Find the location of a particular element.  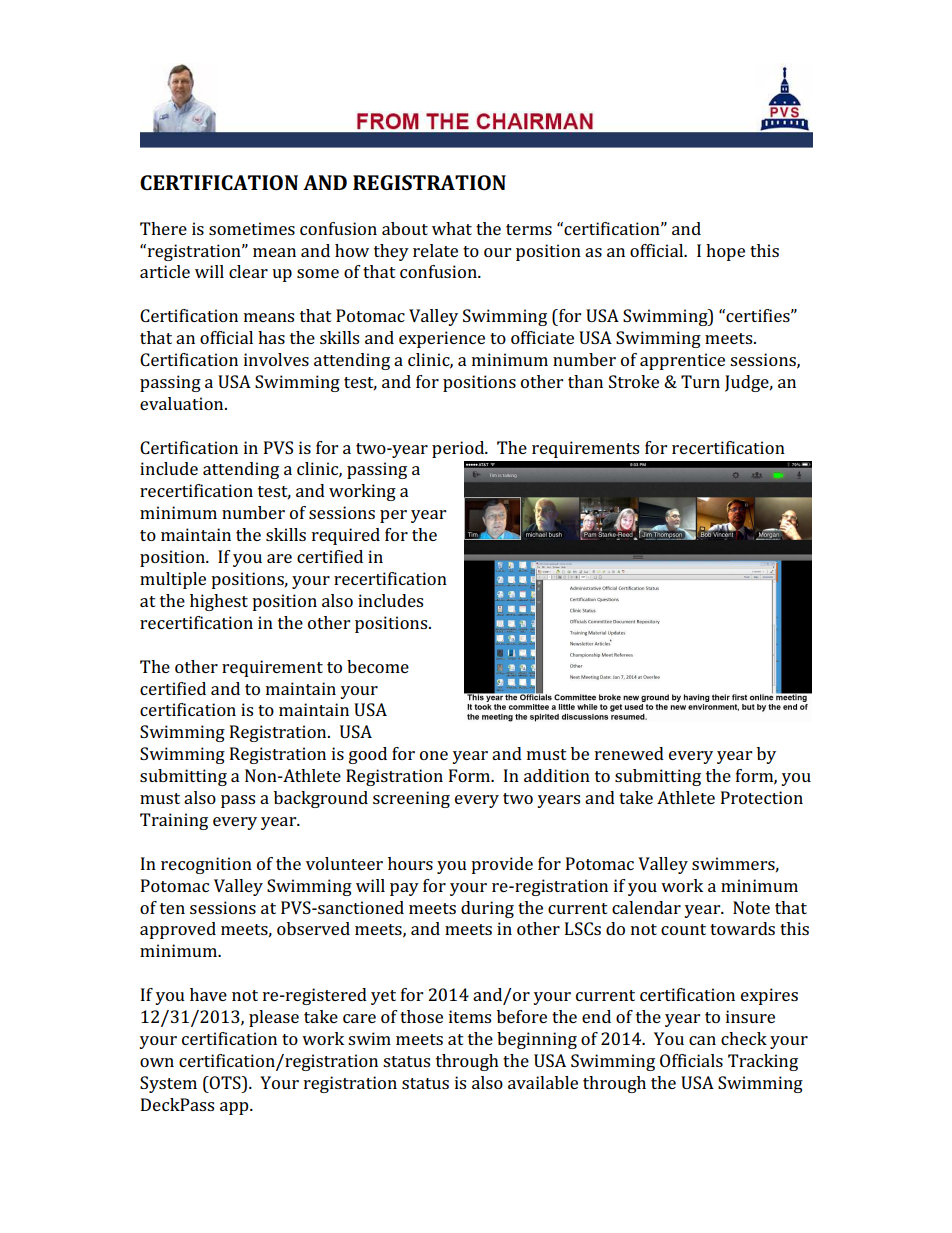

relate is located at coordinates (435, 250).
